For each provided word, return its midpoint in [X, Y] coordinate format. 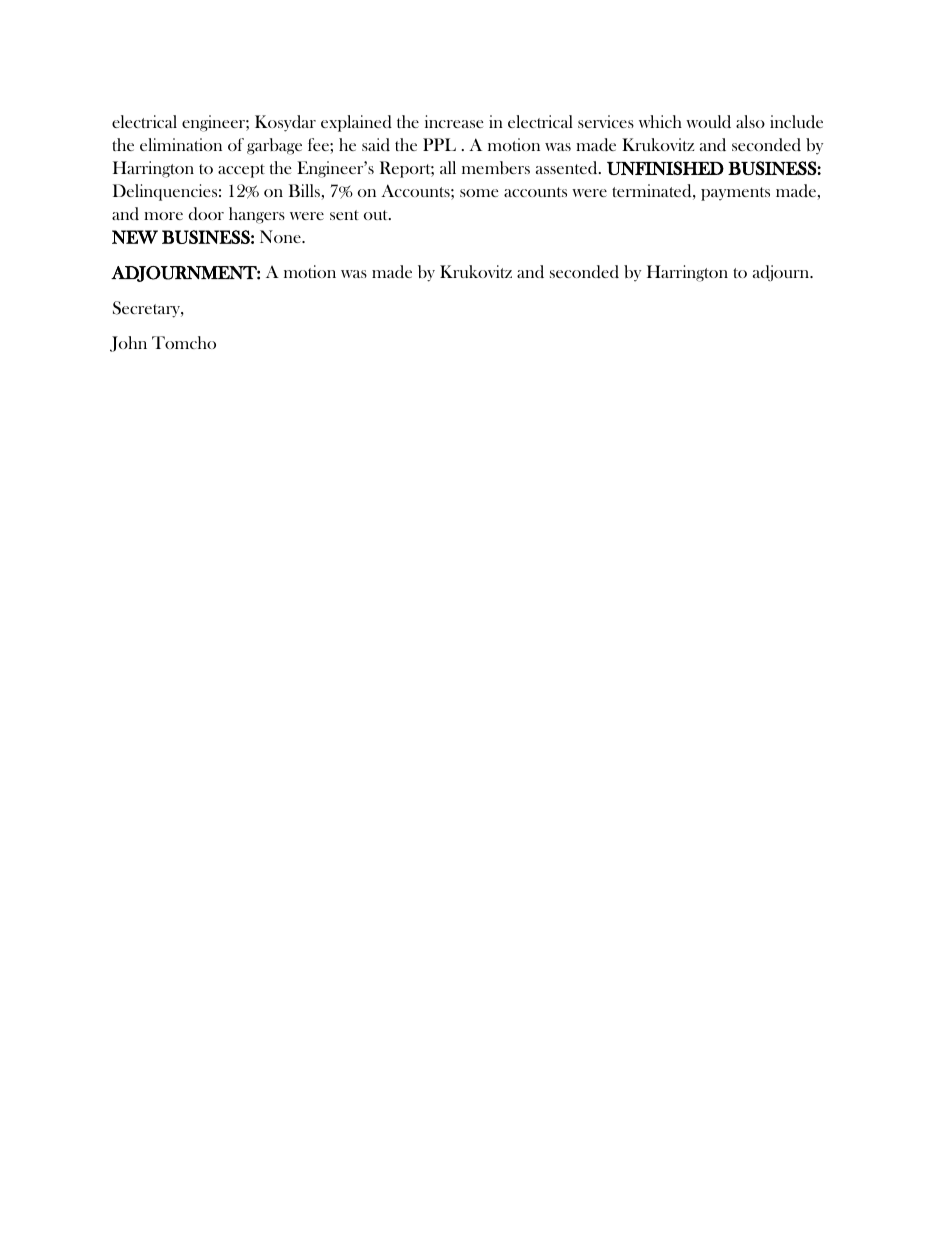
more [163, 216]
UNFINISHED [665, 168]
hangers [257, 215]
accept [241, 171]
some [479, 193]
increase [454, 121]
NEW [135, 237]
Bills [304, 190]
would [708, 121]
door [206, 214]
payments [735, 194]
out [377, 215]
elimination [181, 144]
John [128, 344]
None [281, 236]
